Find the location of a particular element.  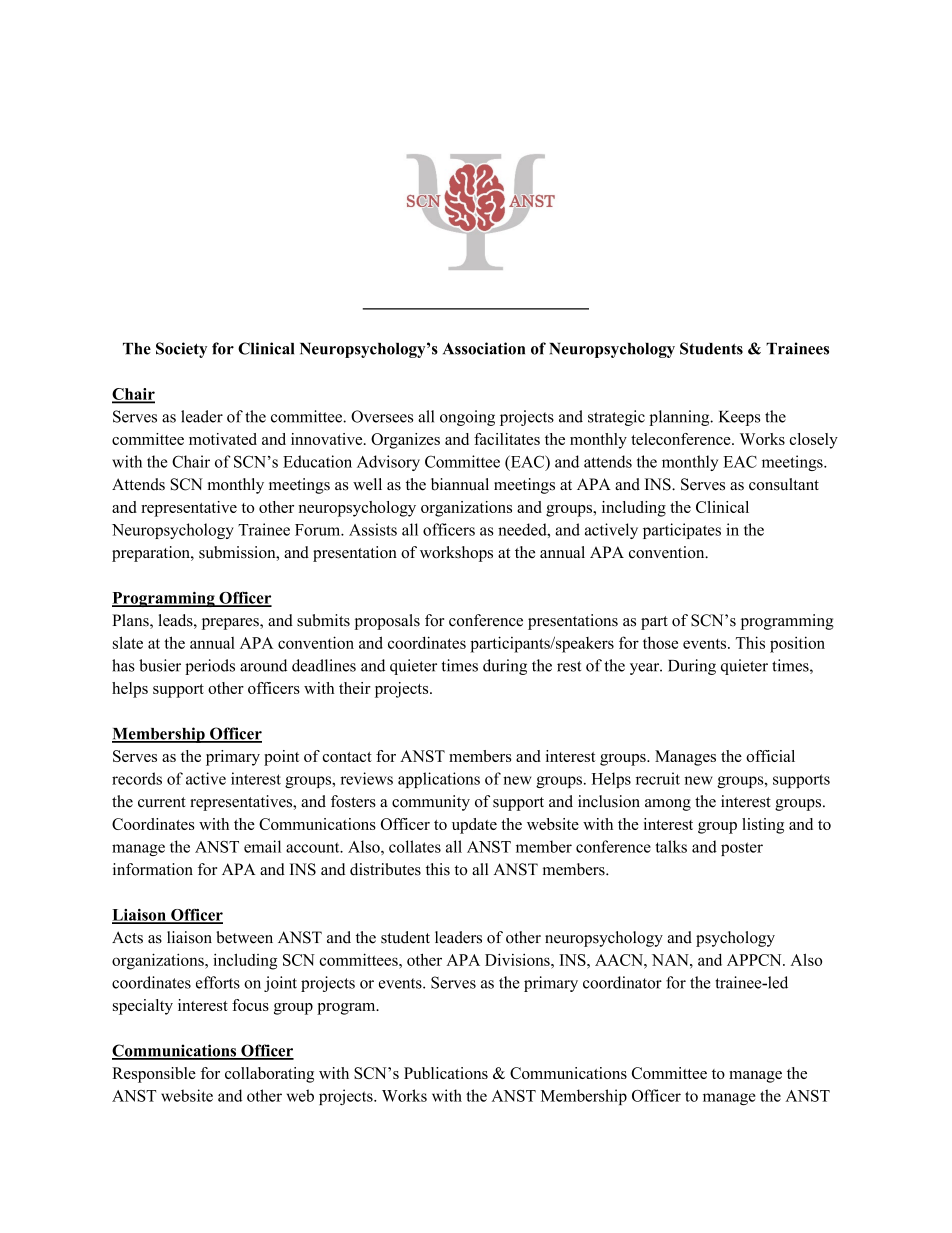

Keeps is located at coordinates (739, 418).
